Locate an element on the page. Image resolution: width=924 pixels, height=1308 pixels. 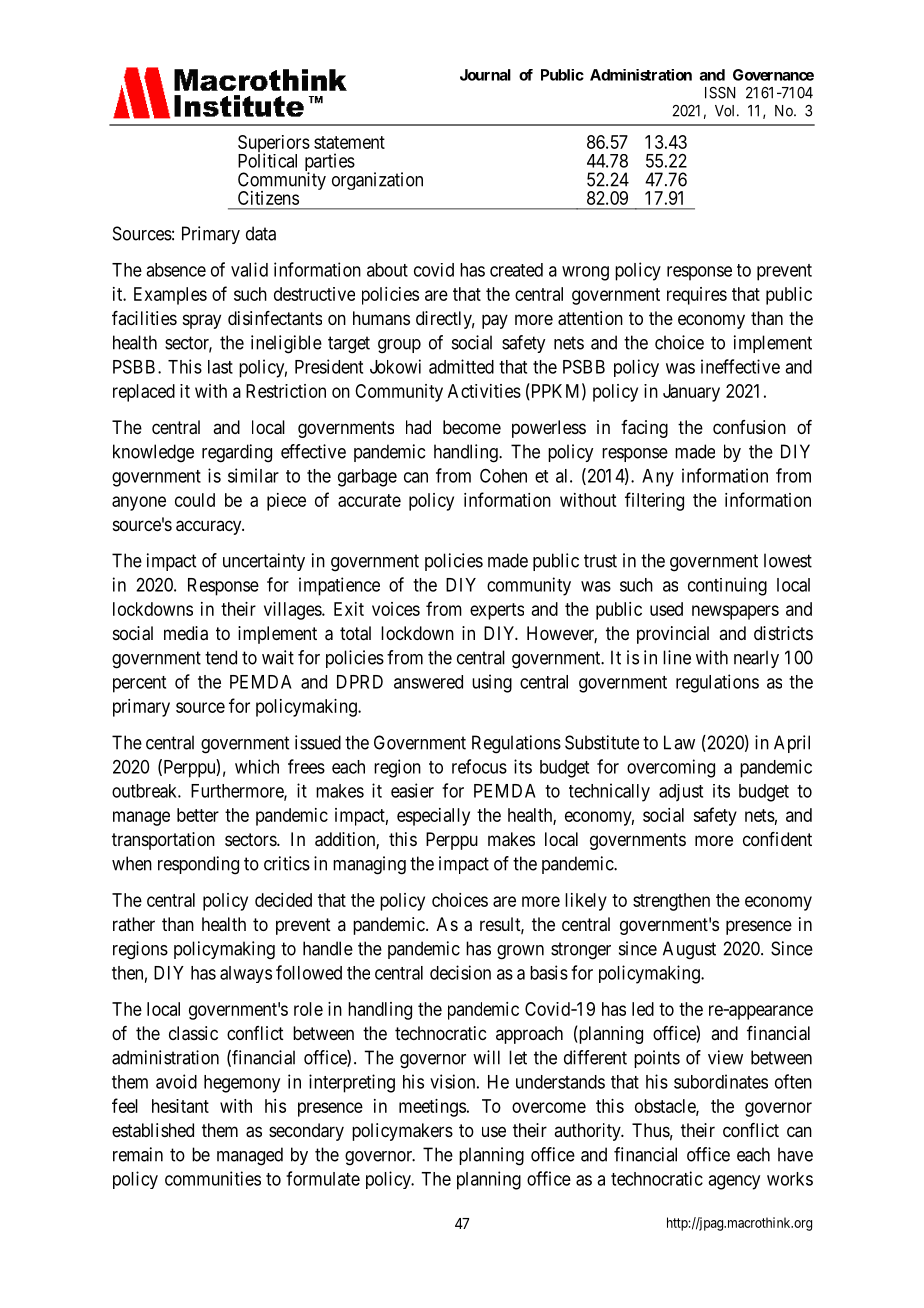
experts is located at coordinates (497, 611).
